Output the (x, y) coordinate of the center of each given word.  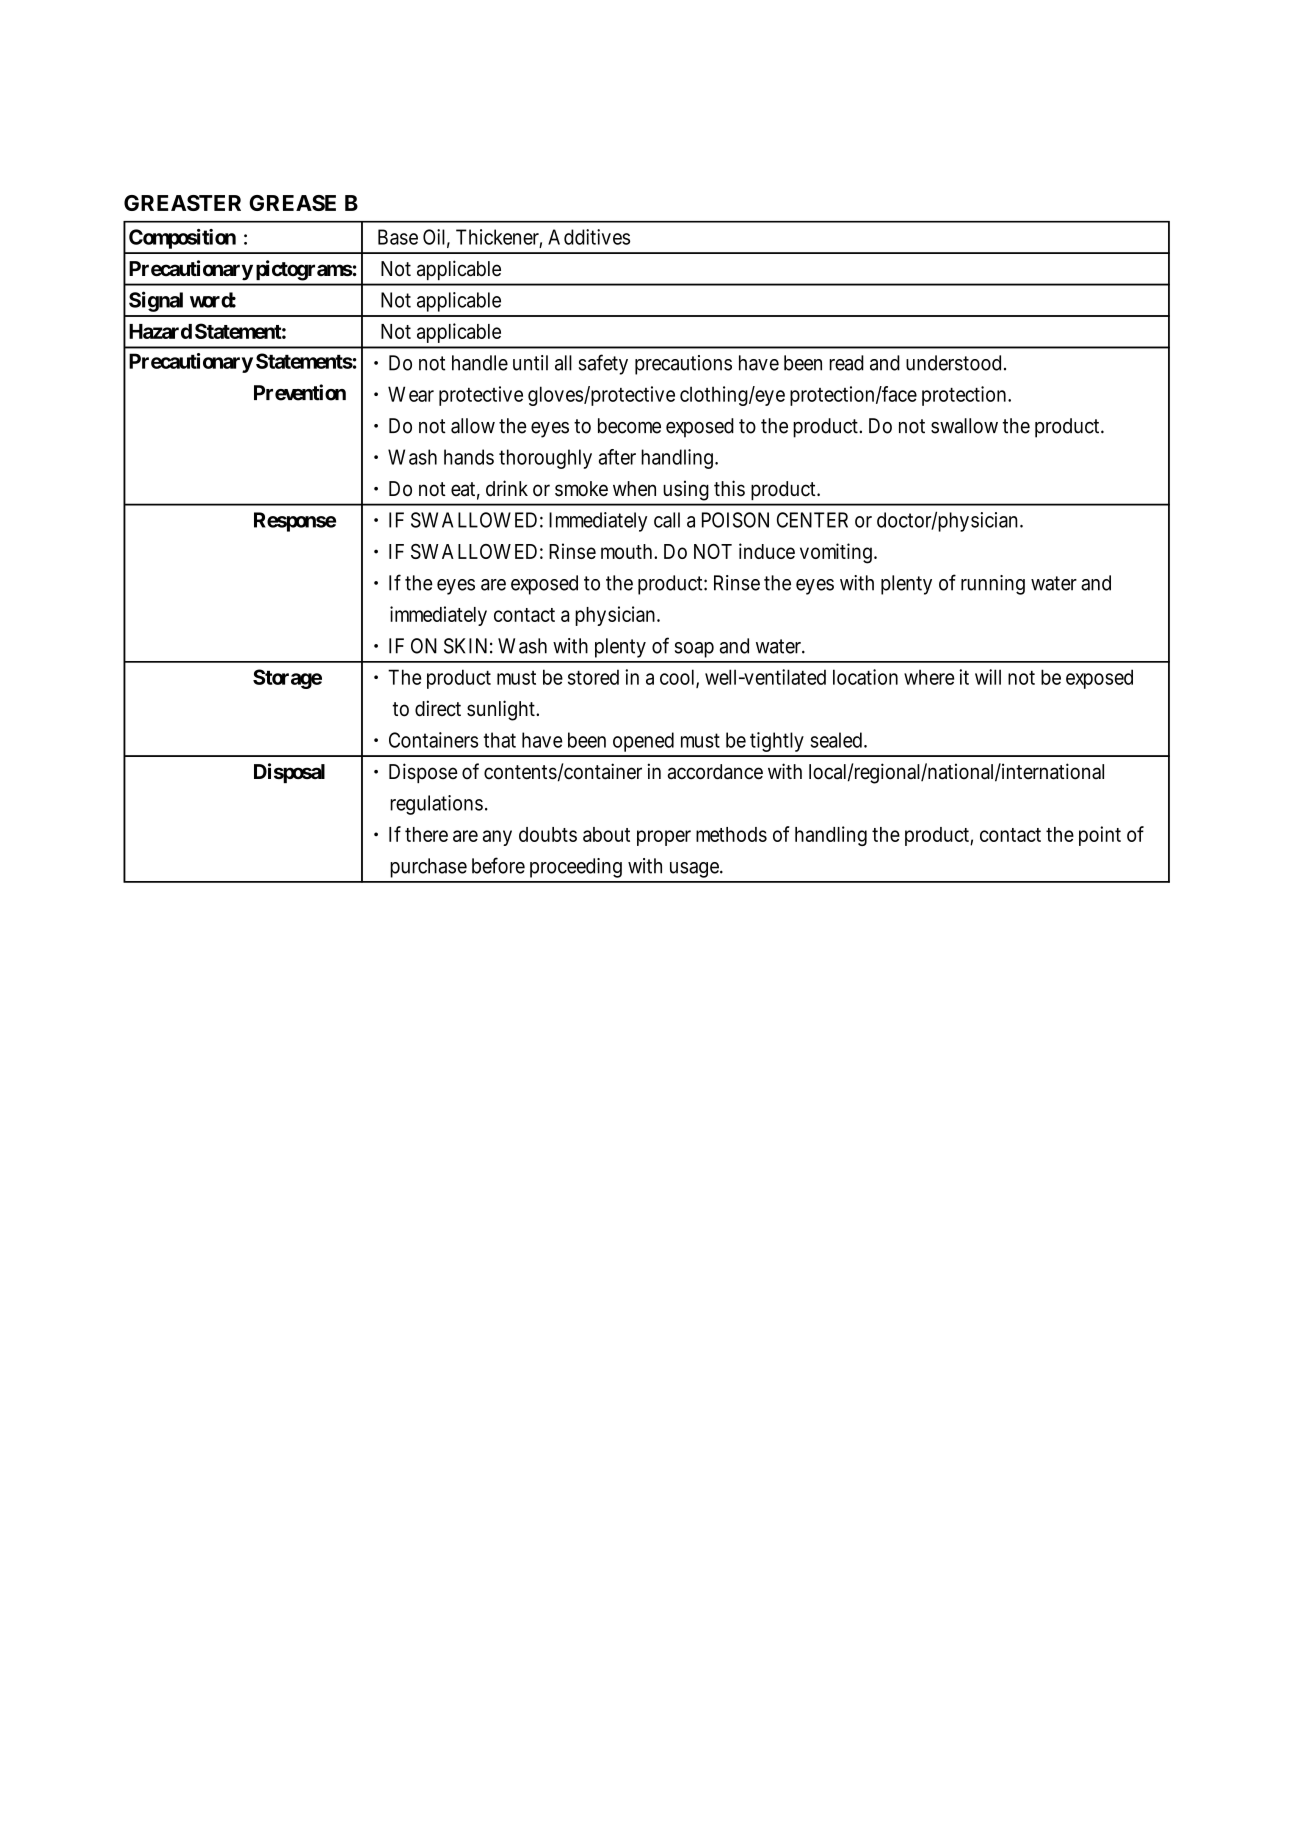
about (606, 834)
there (426, 834)
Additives (589, 237)
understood (953, 363)
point (1100, 836)
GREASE (292, 203)
